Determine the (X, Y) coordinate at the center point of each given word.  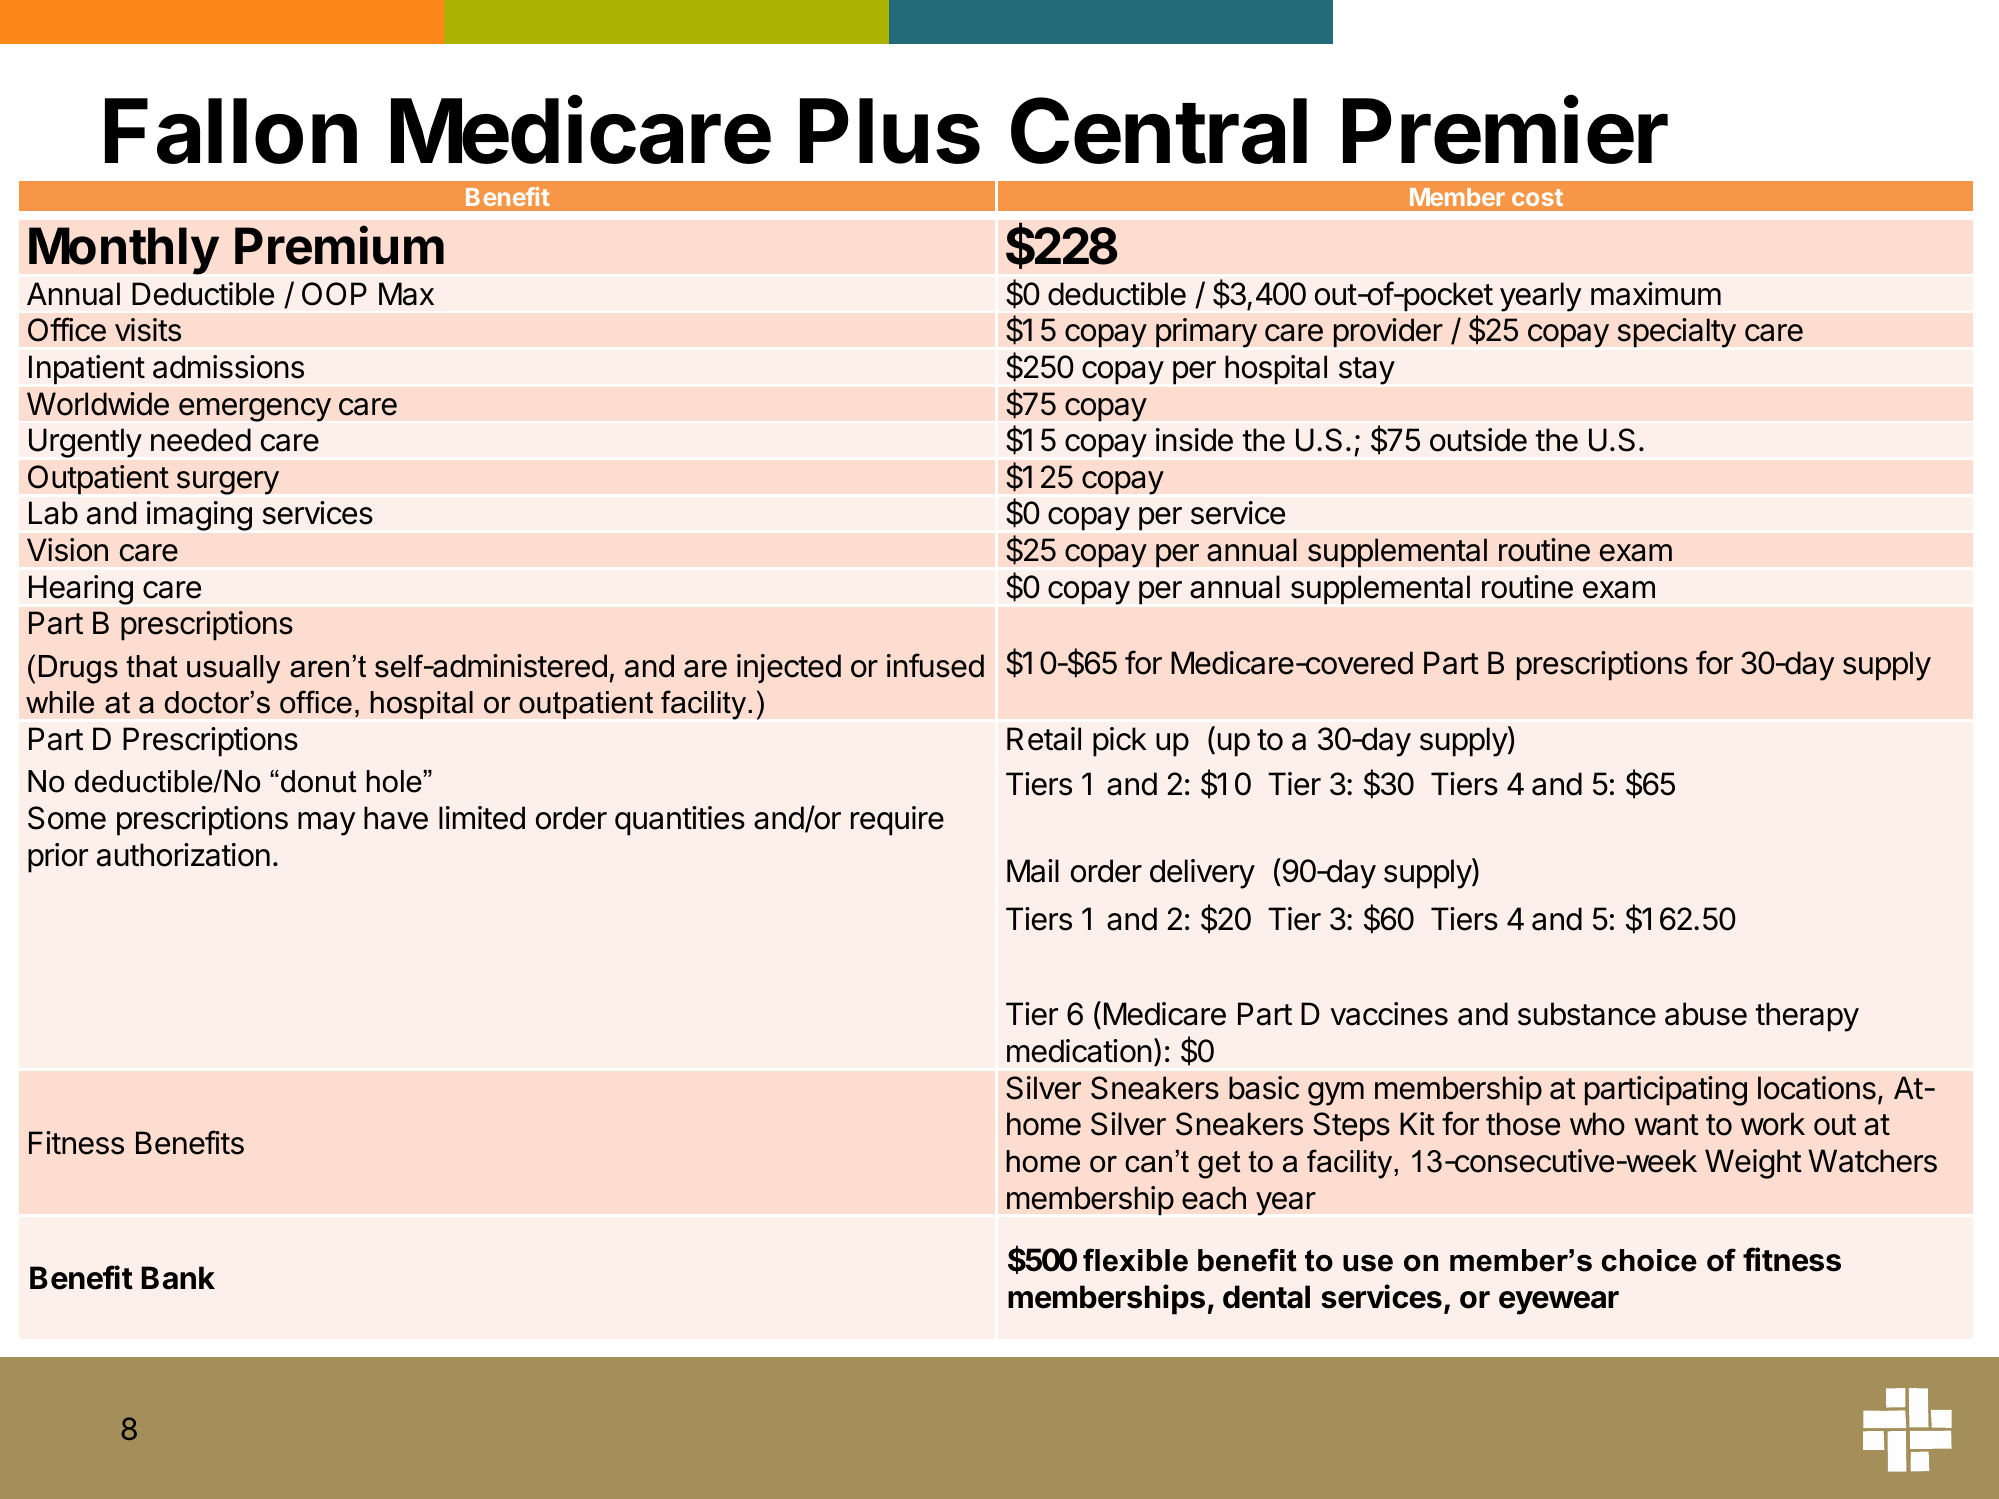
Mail (1033, 871)
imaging (199, 516)
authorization (183, 855)
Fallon (231, 131)
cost (1537, 197)
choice (1649, 1260)
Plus (890, 131)
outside (1478, 440)
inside (1194, 440)
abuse (1706, 1014)
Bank (178, 1278)
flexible (1135, 1260)
